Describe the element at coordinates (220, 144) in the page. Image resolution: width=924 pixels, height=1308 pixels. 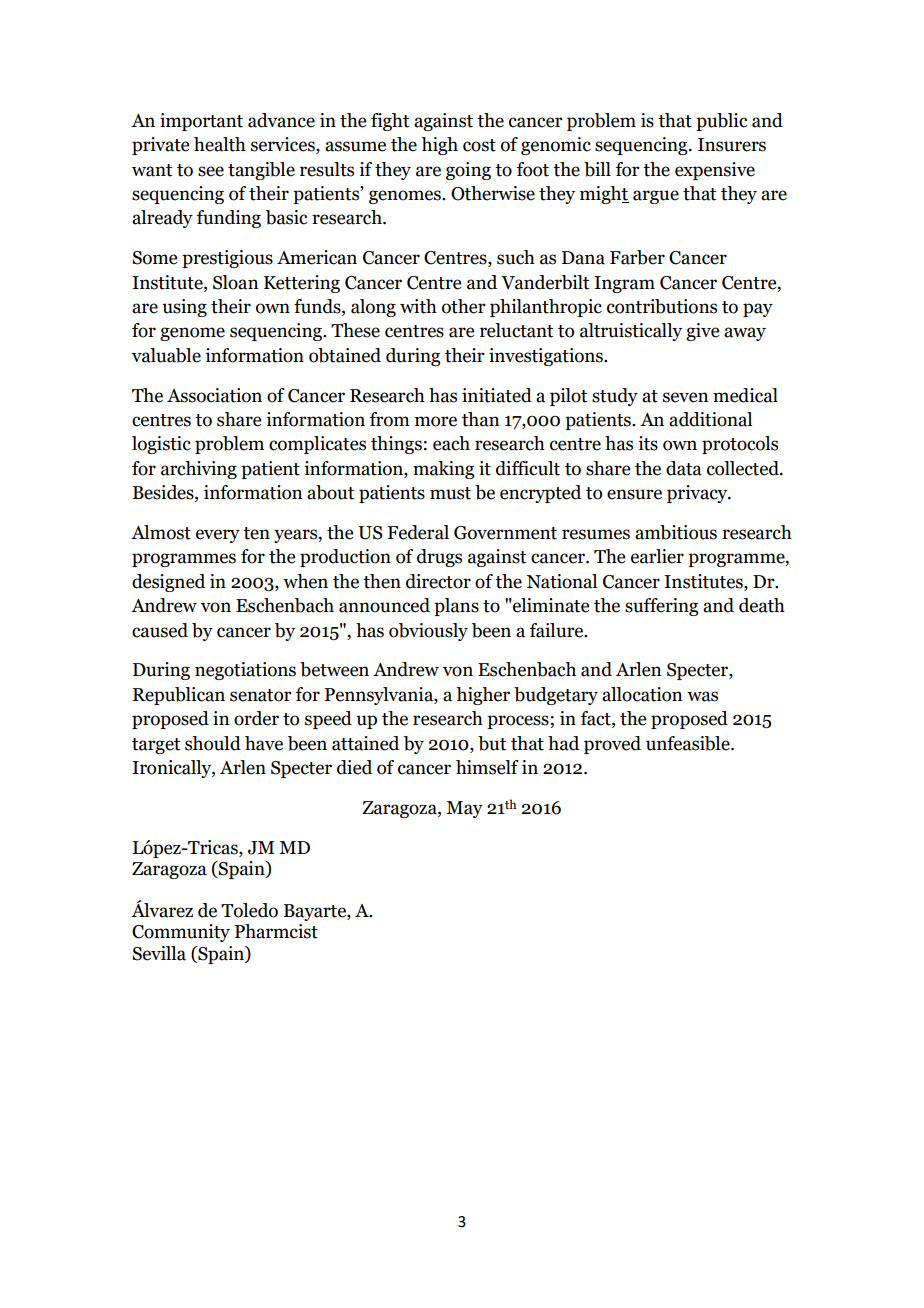
I see `health` at that location.
